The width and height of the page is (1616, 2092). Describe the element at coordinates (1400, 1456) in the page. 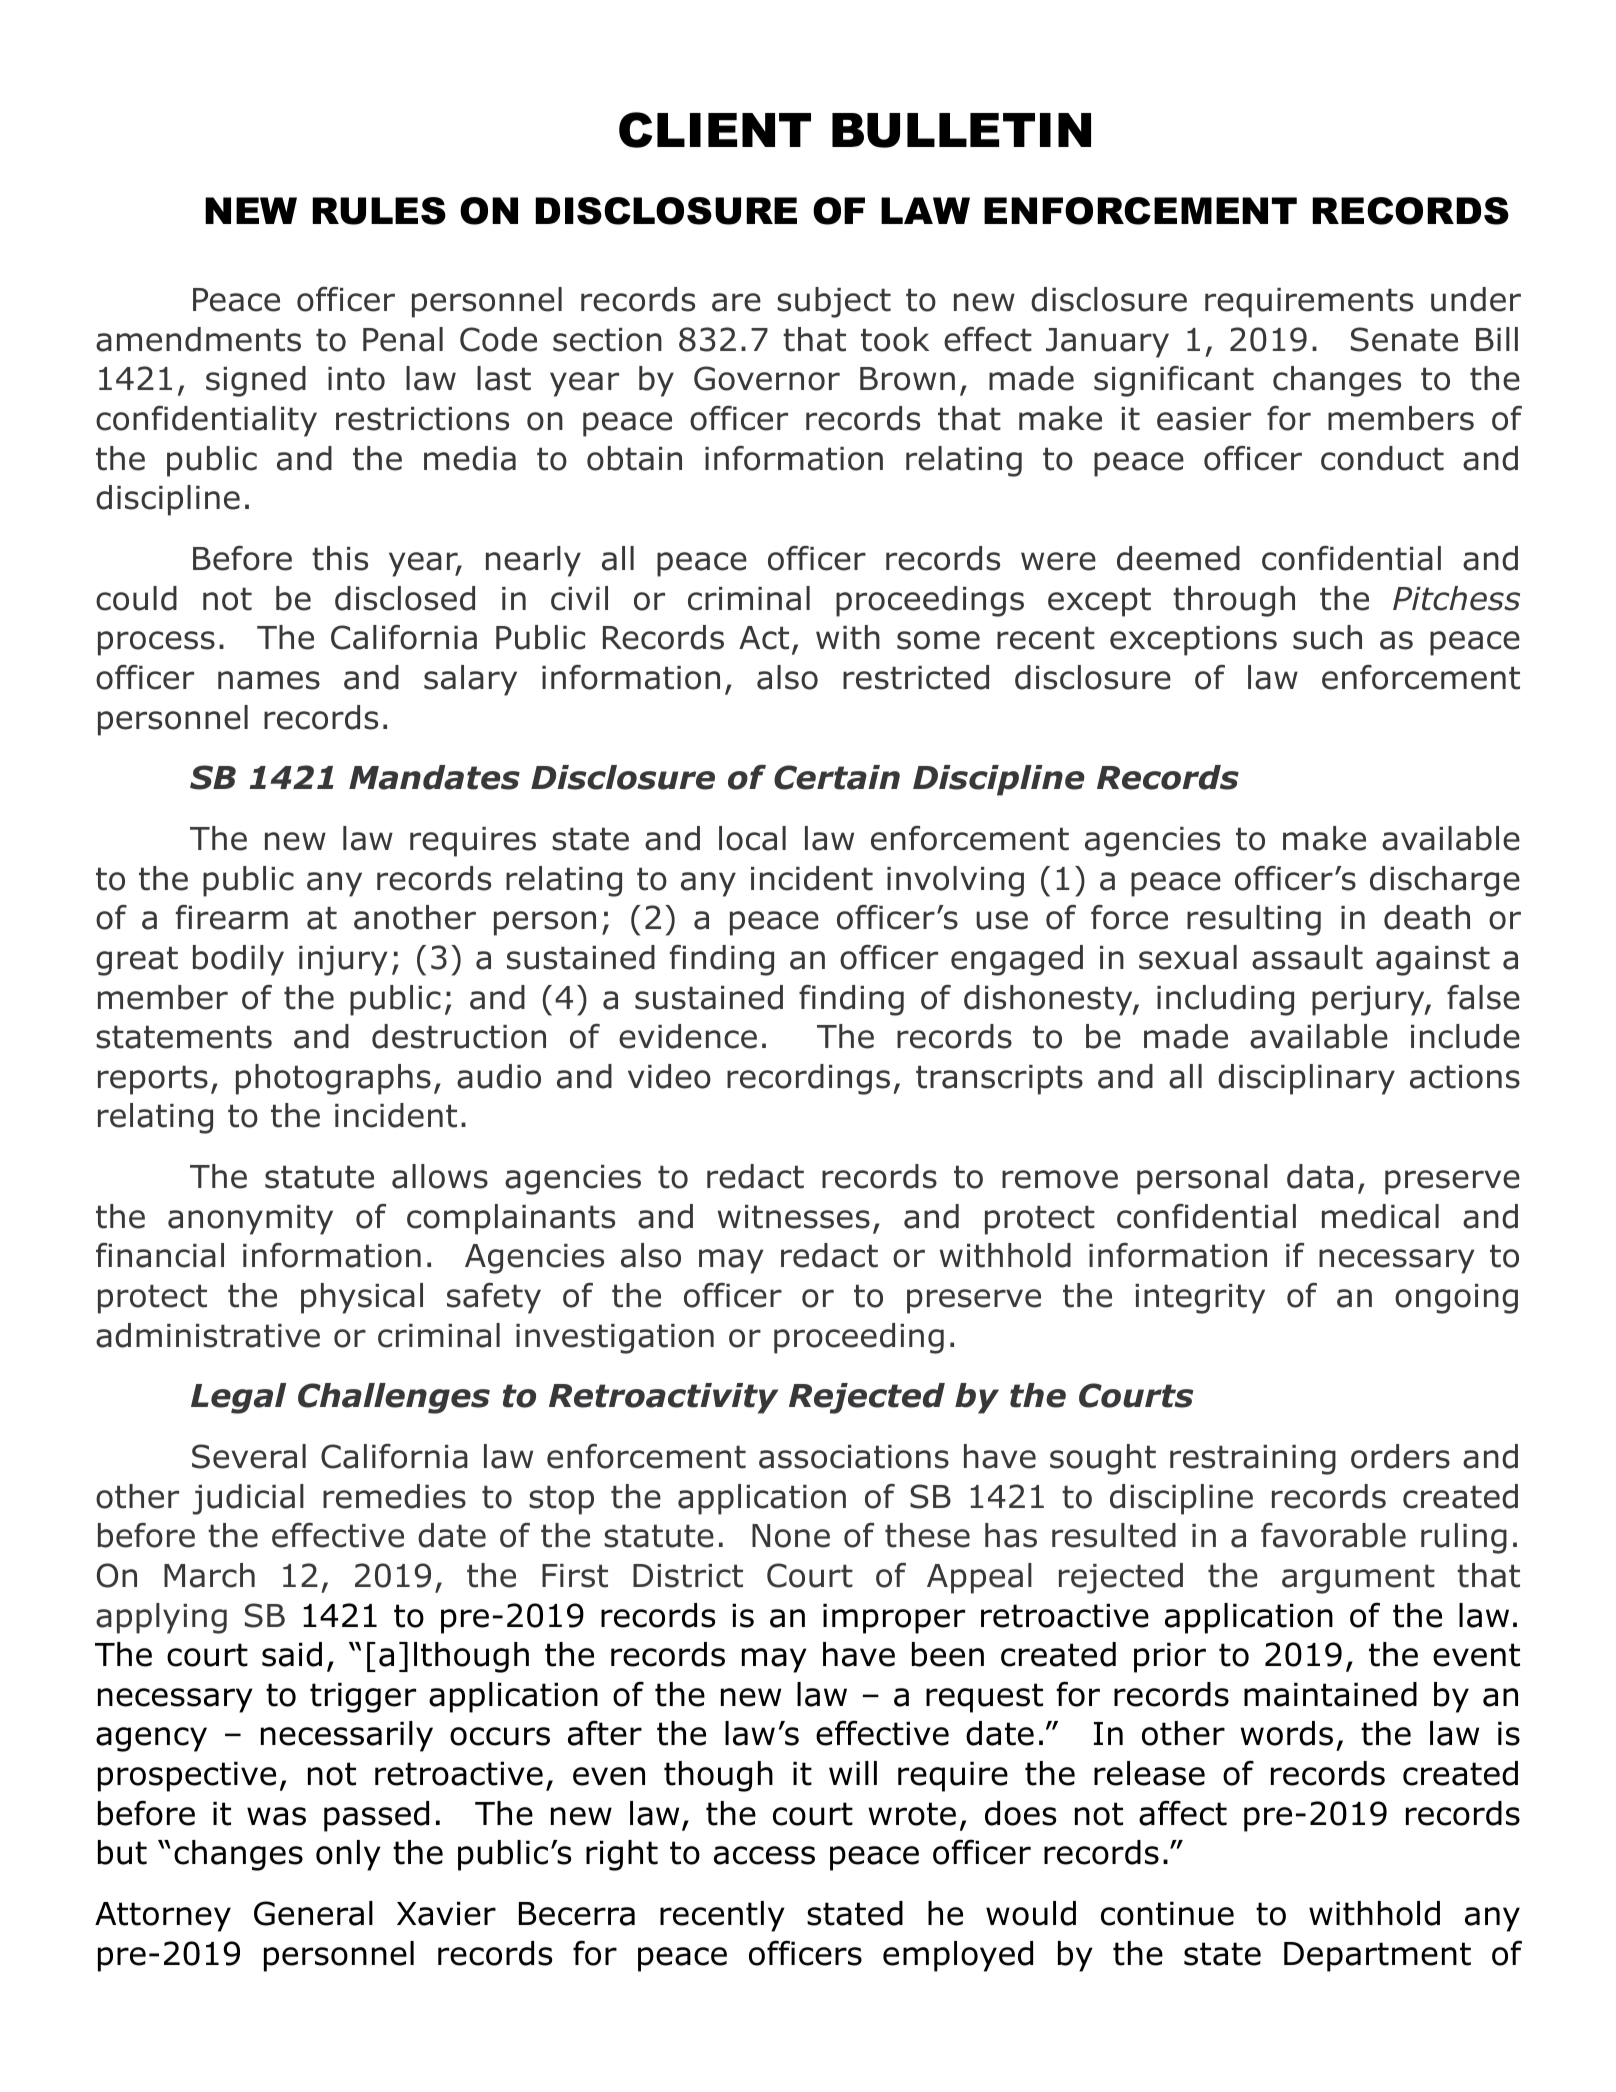

I see `orders` at that location.
